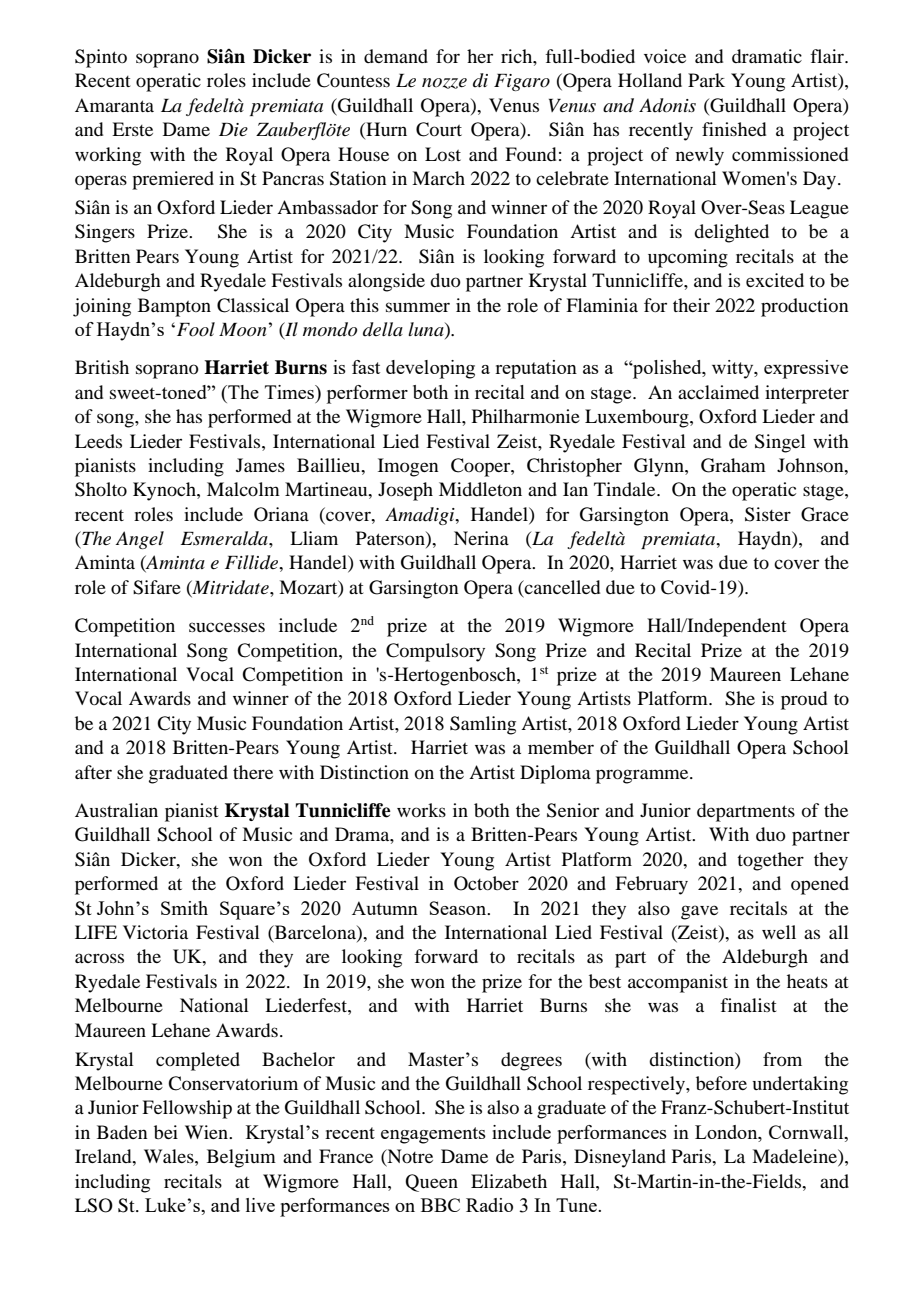  What do you see at coordinates (194, 329) in the image?
I see `Fool` at bounding box center [194, 329].
